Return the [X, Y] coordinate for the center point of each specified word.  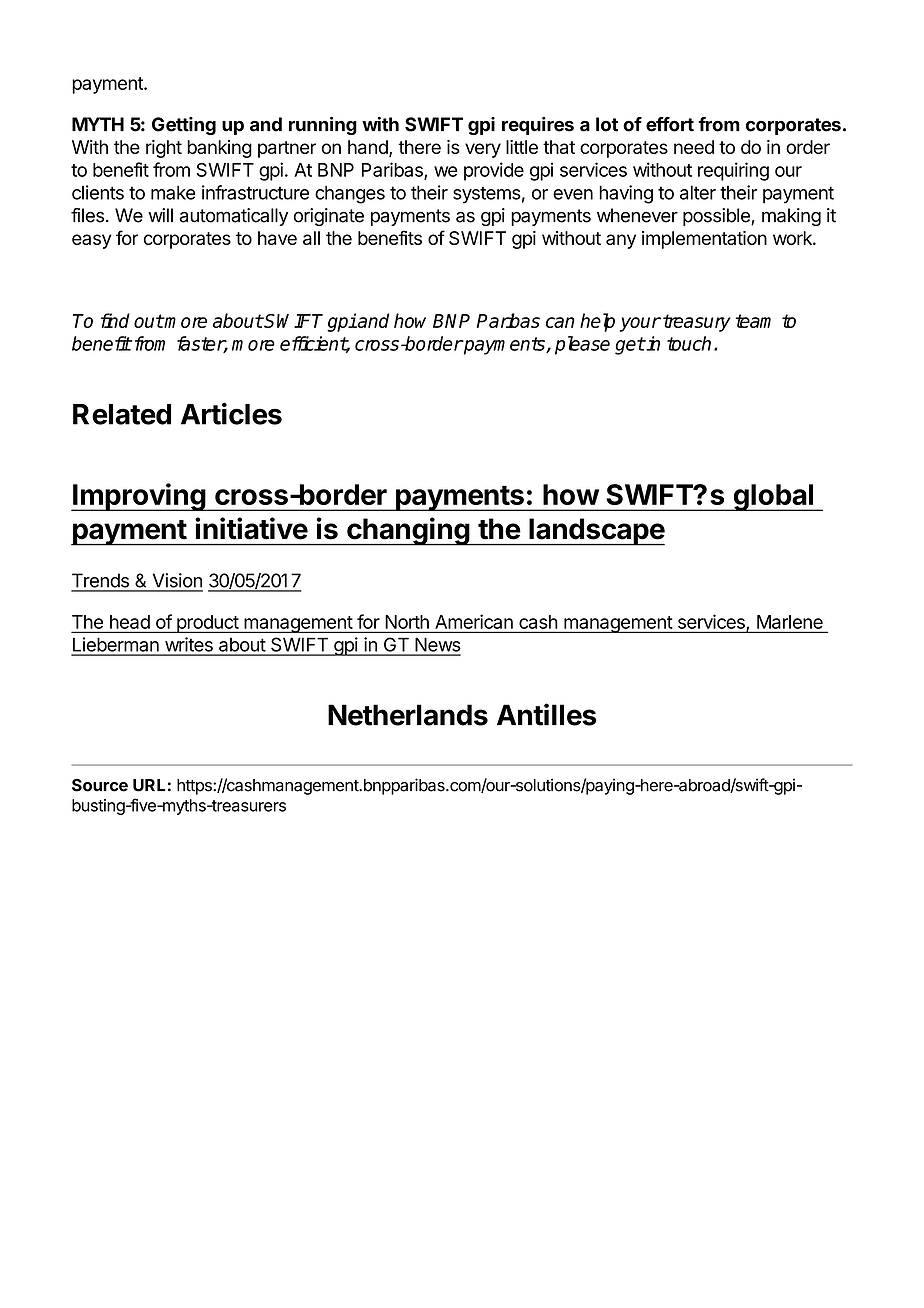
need [694, 147]
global [773, 497]
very [483, 150]
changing [408, 531]
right [164, 149]
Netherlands [408, 715]
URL [149, 785]
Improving [139, 497]
